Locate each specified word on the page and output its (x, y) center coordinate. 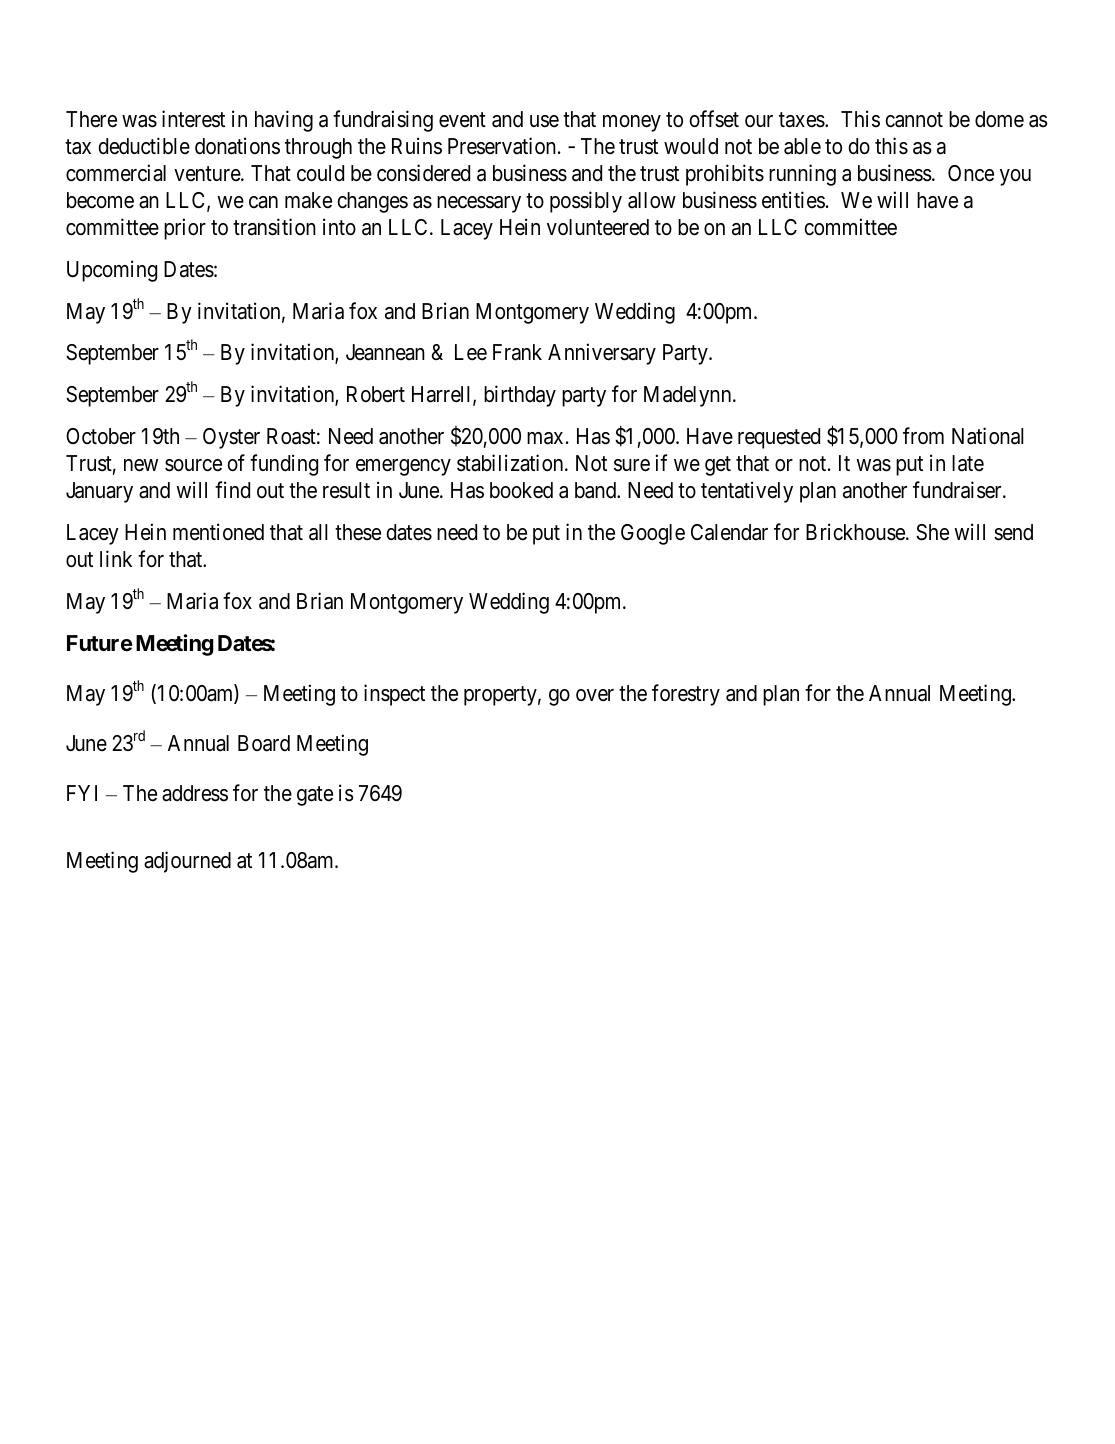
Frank (517, 352)
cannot (914, 120)
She (932, 532)
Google (653, 534)
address (195, 793)
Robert (376, 394)
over (595, 695)
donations (237, 146)
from (923, 435)
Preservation (502, 146)
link (116, 558)
